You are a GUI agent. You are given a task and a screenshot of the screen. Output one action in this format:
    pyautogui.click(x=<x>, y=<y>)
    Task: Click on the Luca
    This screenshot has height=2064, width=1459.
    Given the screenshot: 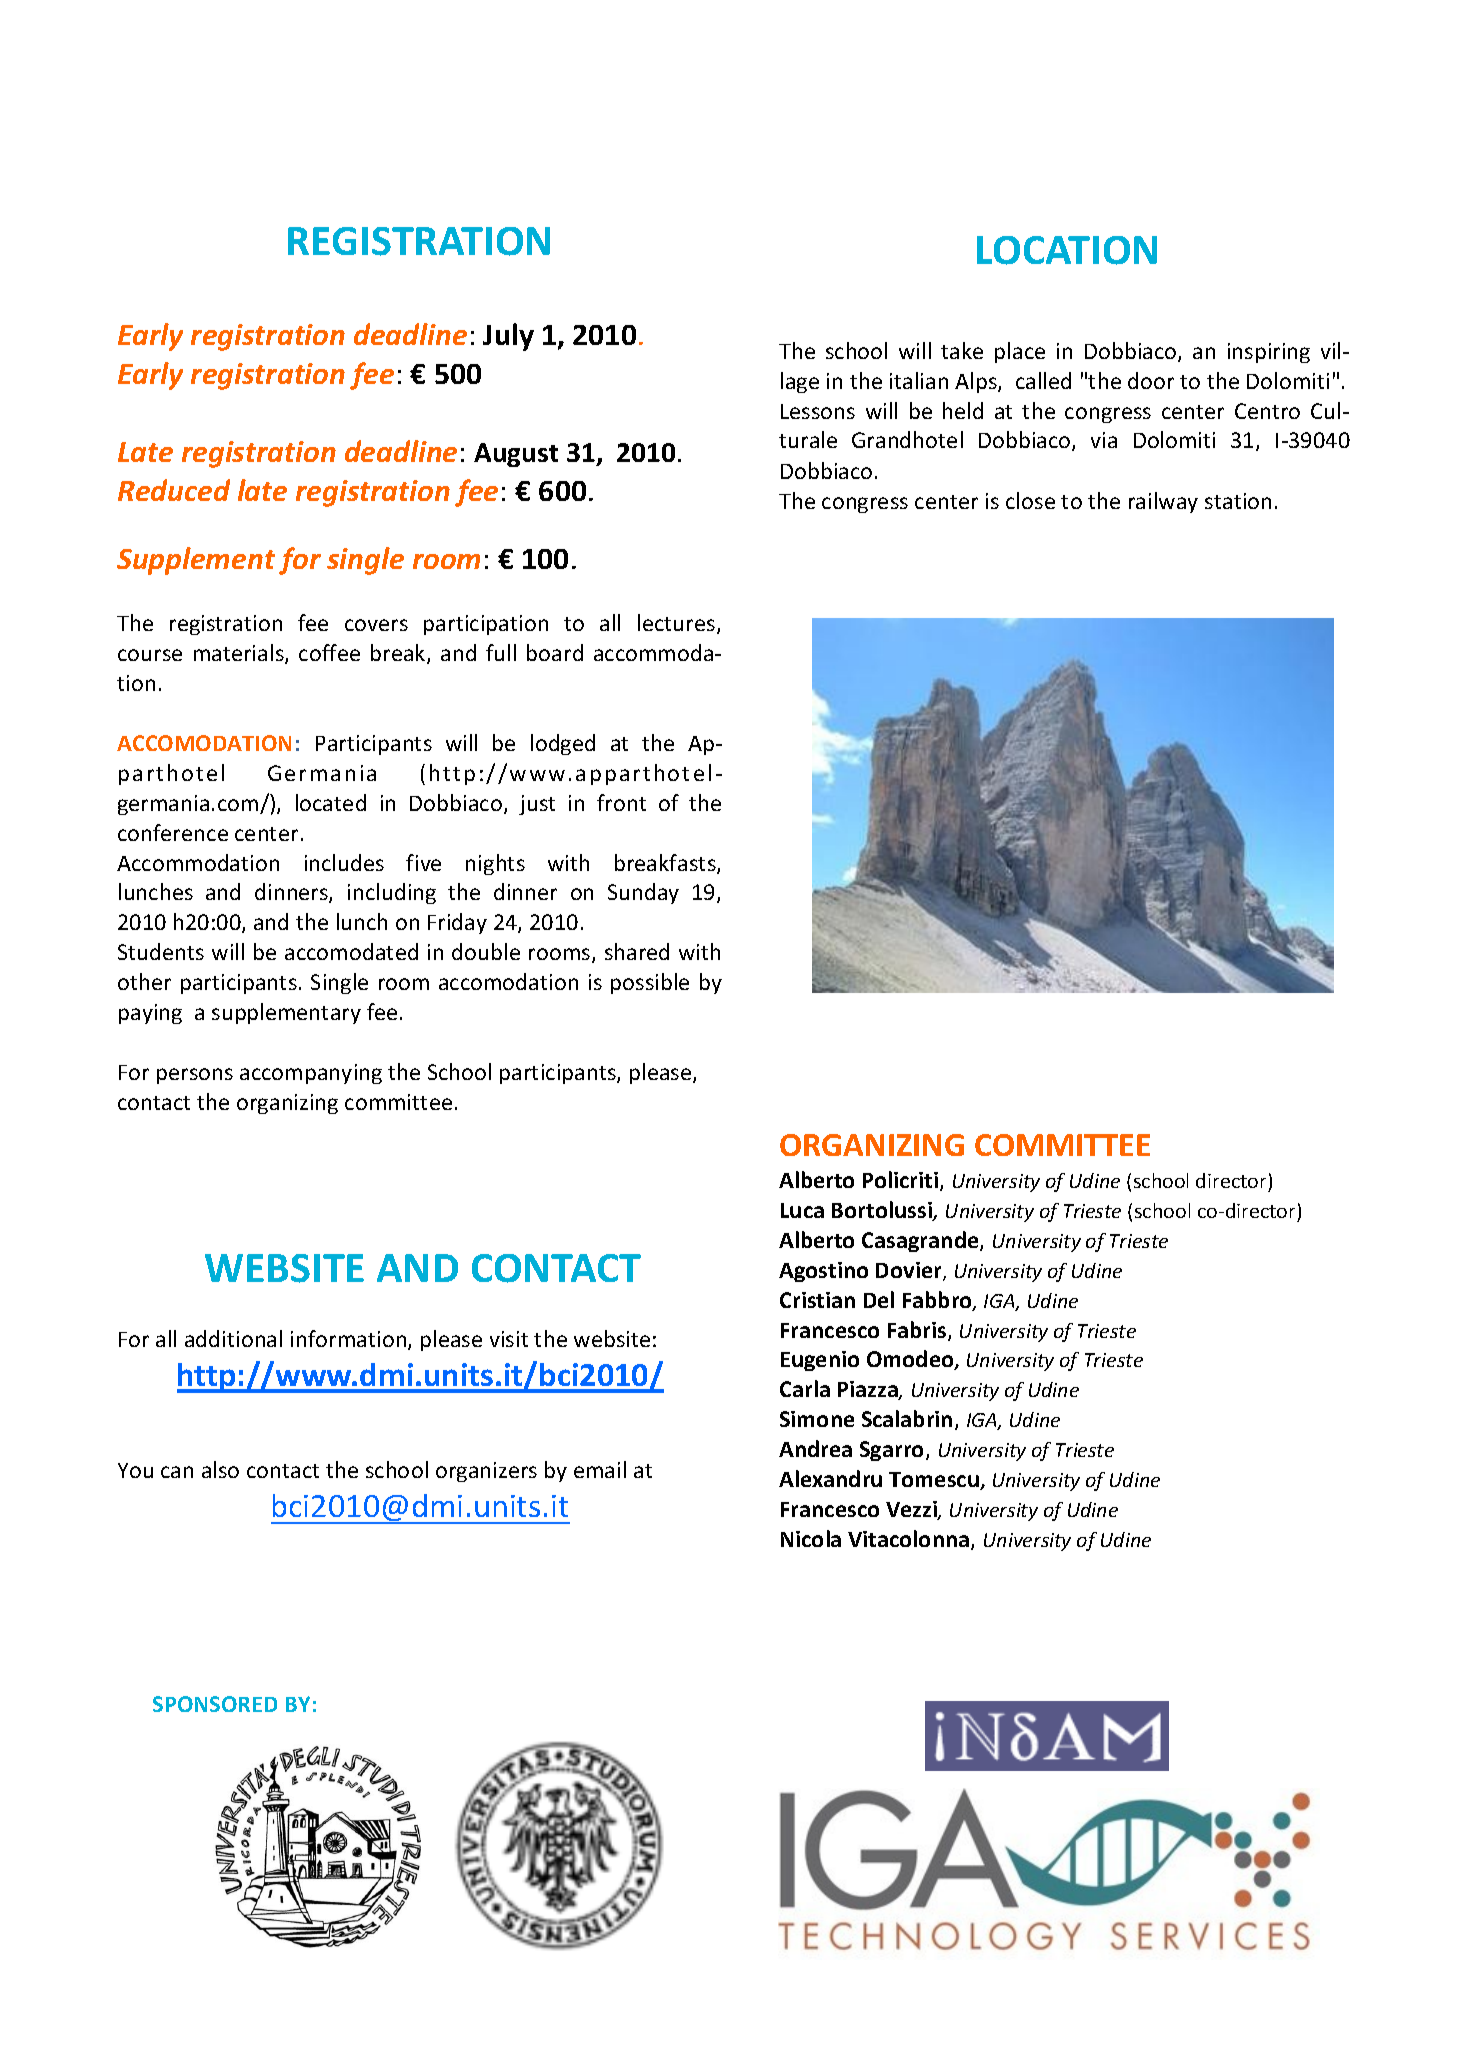 What is the action you would take?
    pyautogui.click(x=802, y=1210)
